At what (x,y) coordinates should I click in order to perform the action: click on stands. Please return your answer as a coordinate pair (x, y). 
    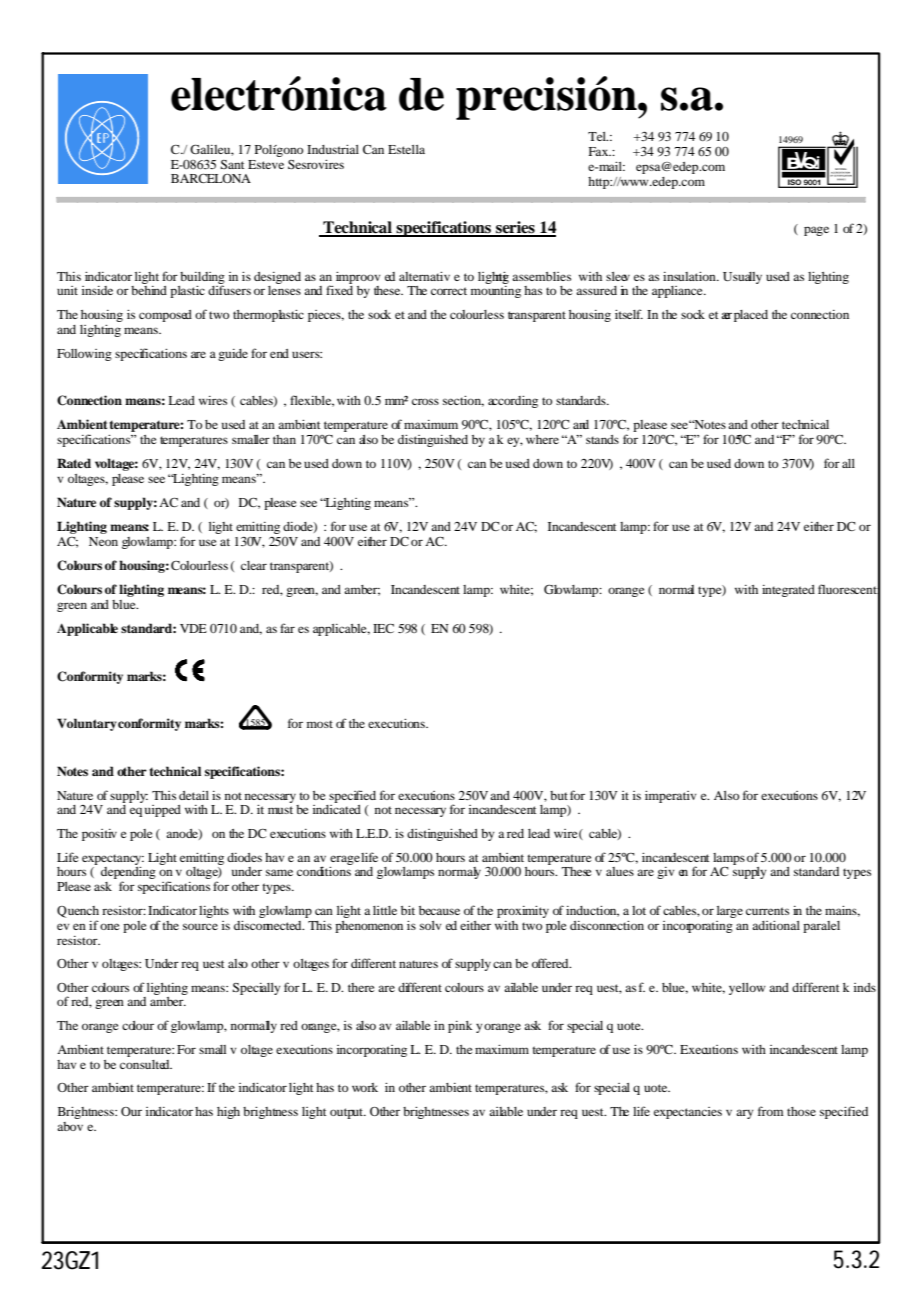
    Looking at the image, I should click on (602, 439).
